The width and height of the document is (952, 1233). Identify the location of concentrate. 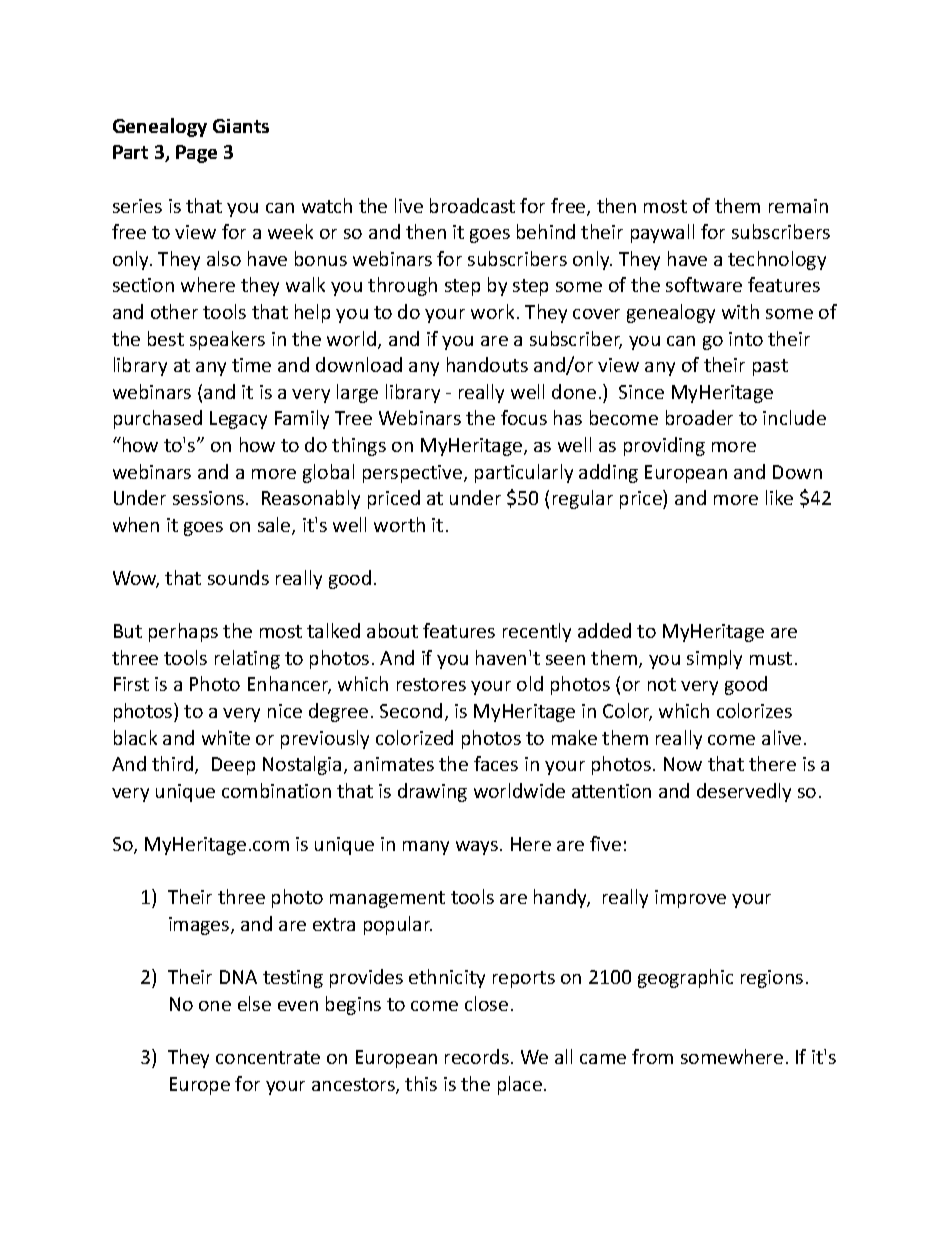
(268, 1057).
